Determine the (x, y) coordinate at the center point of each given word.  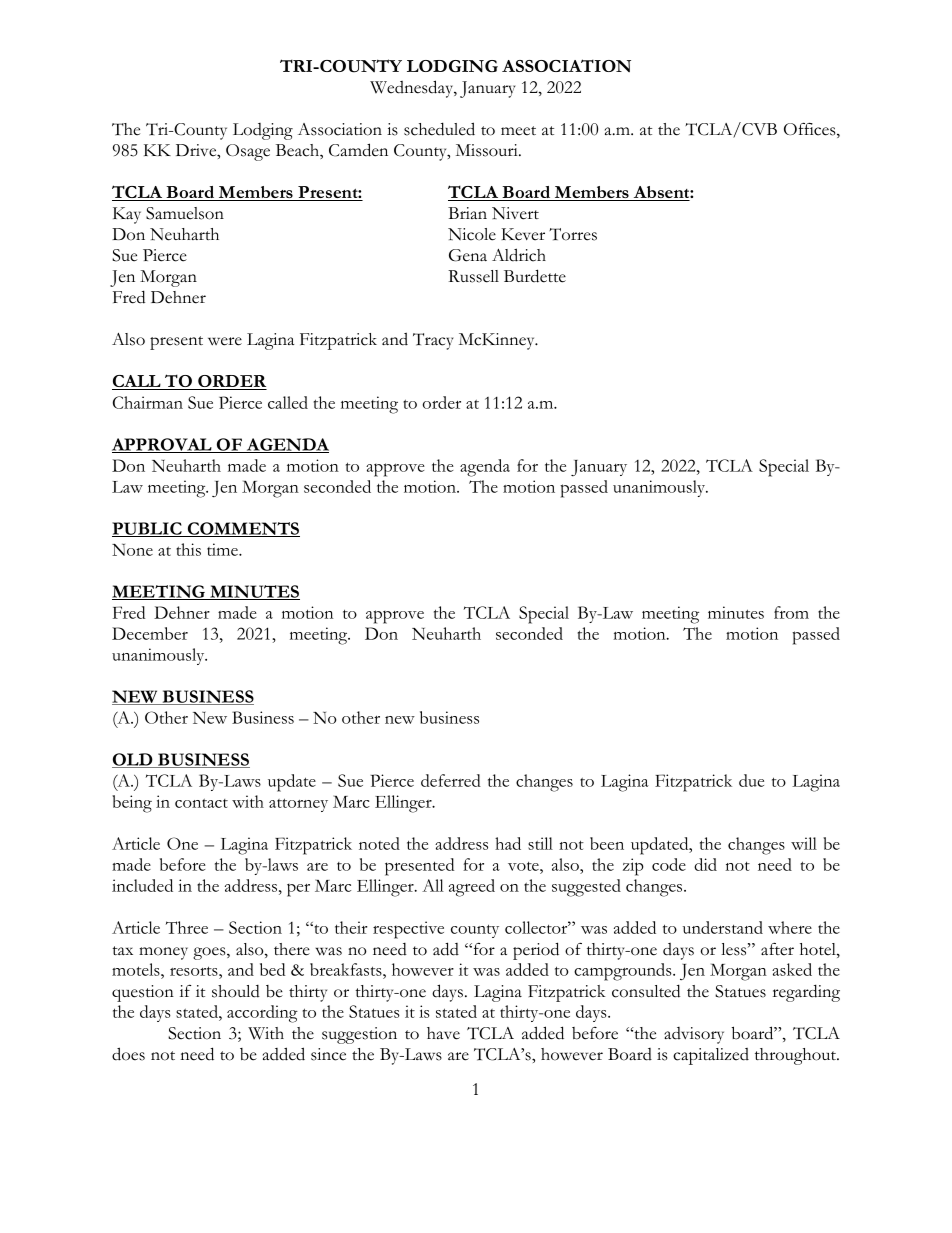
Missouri (488, 150)
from (791, 612)
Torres (573, 234)
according (262, 1014)
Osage (248, 152)
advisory (694, 1035)
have (443, 1033)
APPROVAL (163, 445)
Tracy (433, 341)
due (751, 780)
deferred (451, 780)
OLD (133, 760)
